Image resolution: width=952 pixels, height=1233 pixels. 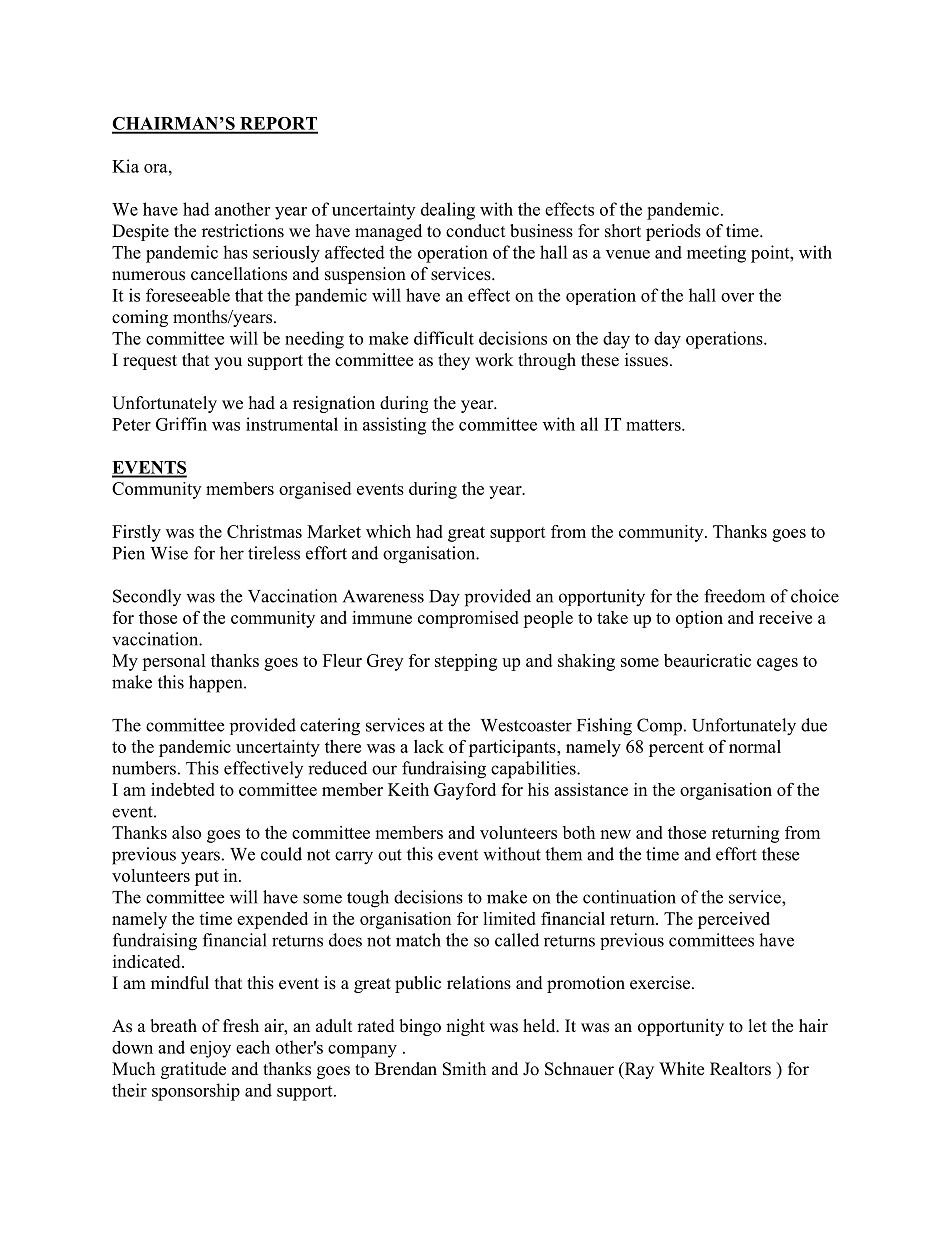 I want to click on periods, so click(x=673, y=232).
